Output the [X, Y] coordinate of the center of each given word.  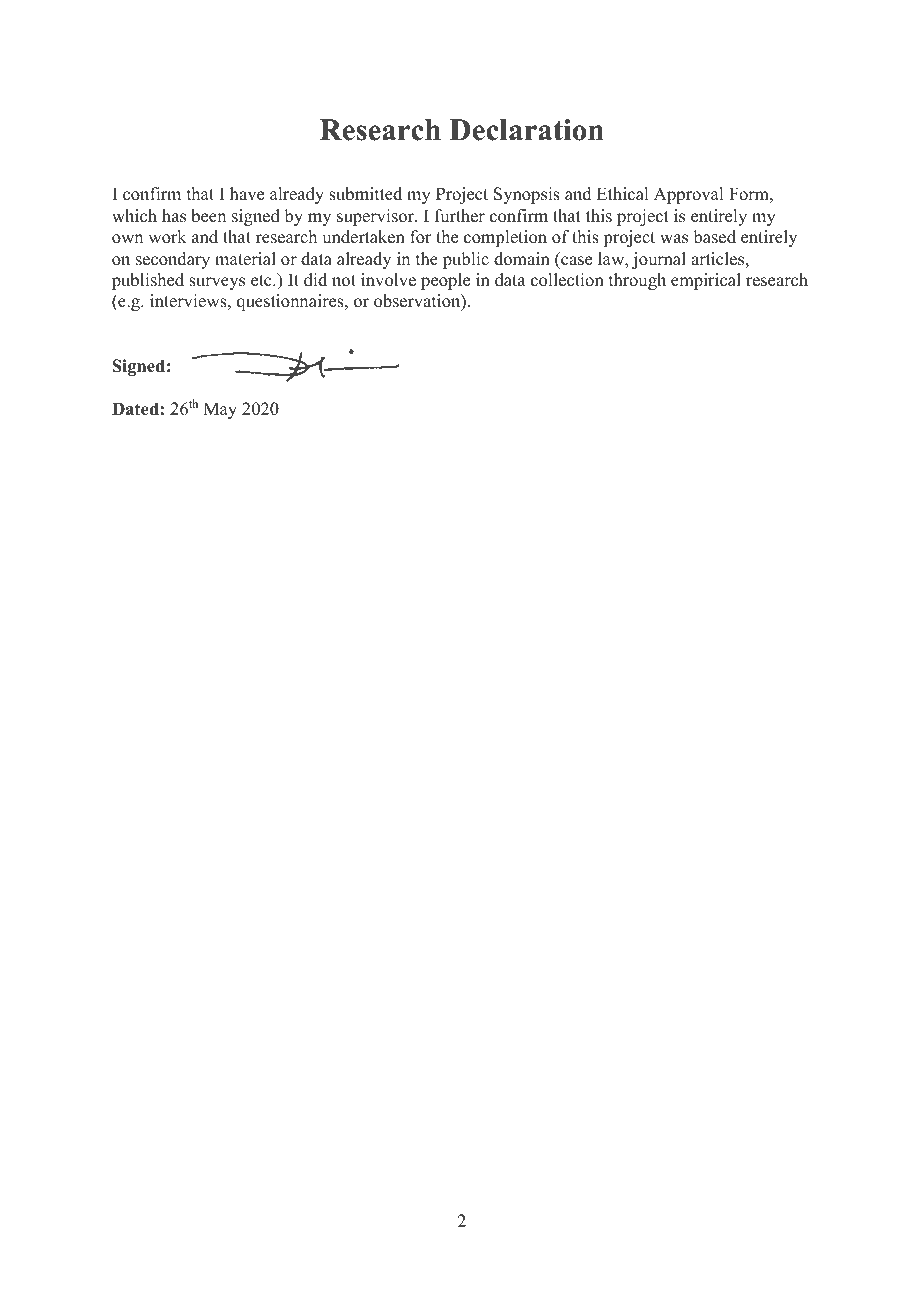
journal [659, 260]
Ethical [622, 194]
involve [388, 280]
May [220, 410]
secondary [173, 260]
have [247, 194]
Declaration [526, 130]
